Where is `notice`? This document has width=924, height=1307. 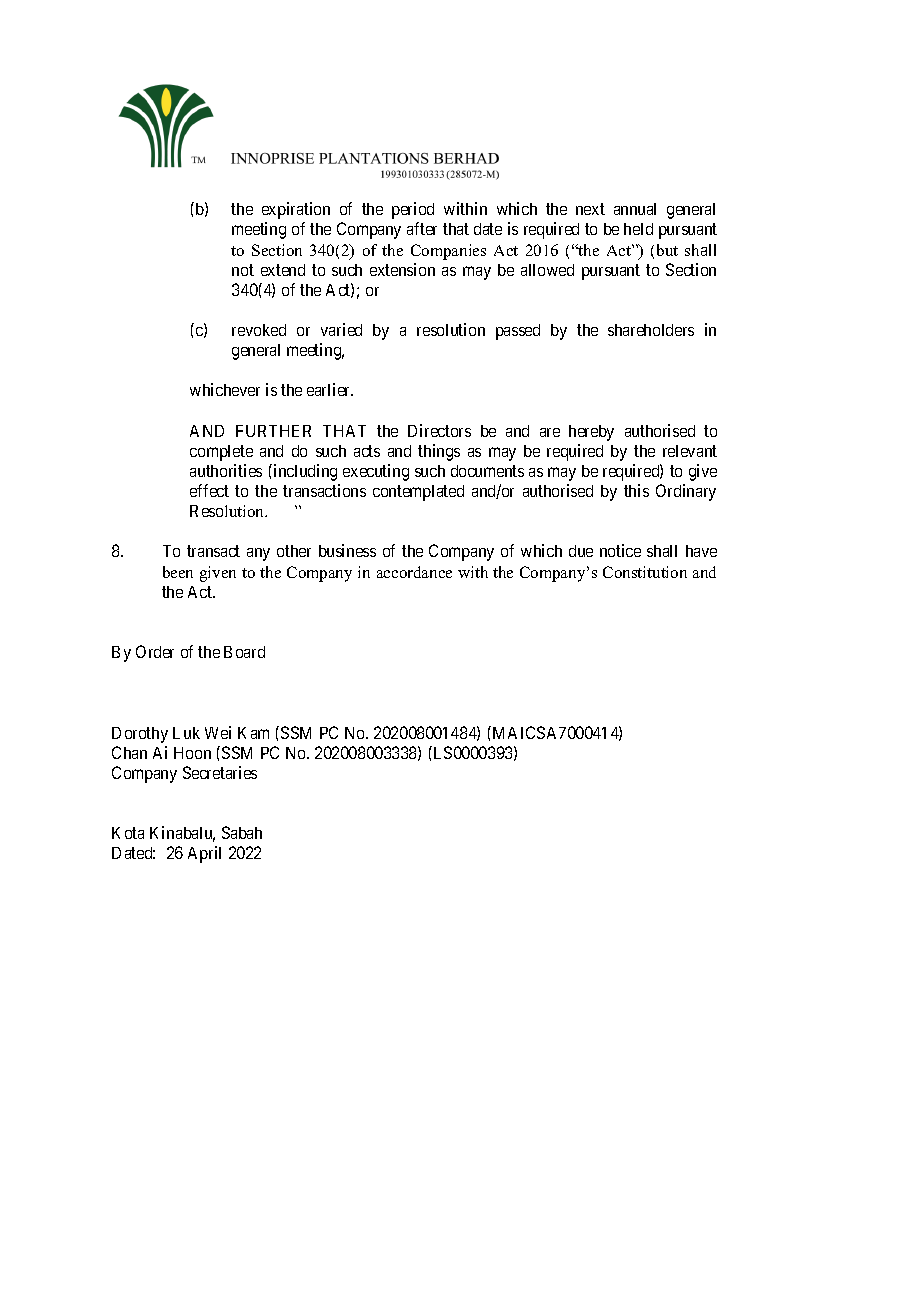 notice is located at coordinates (620, 550).
